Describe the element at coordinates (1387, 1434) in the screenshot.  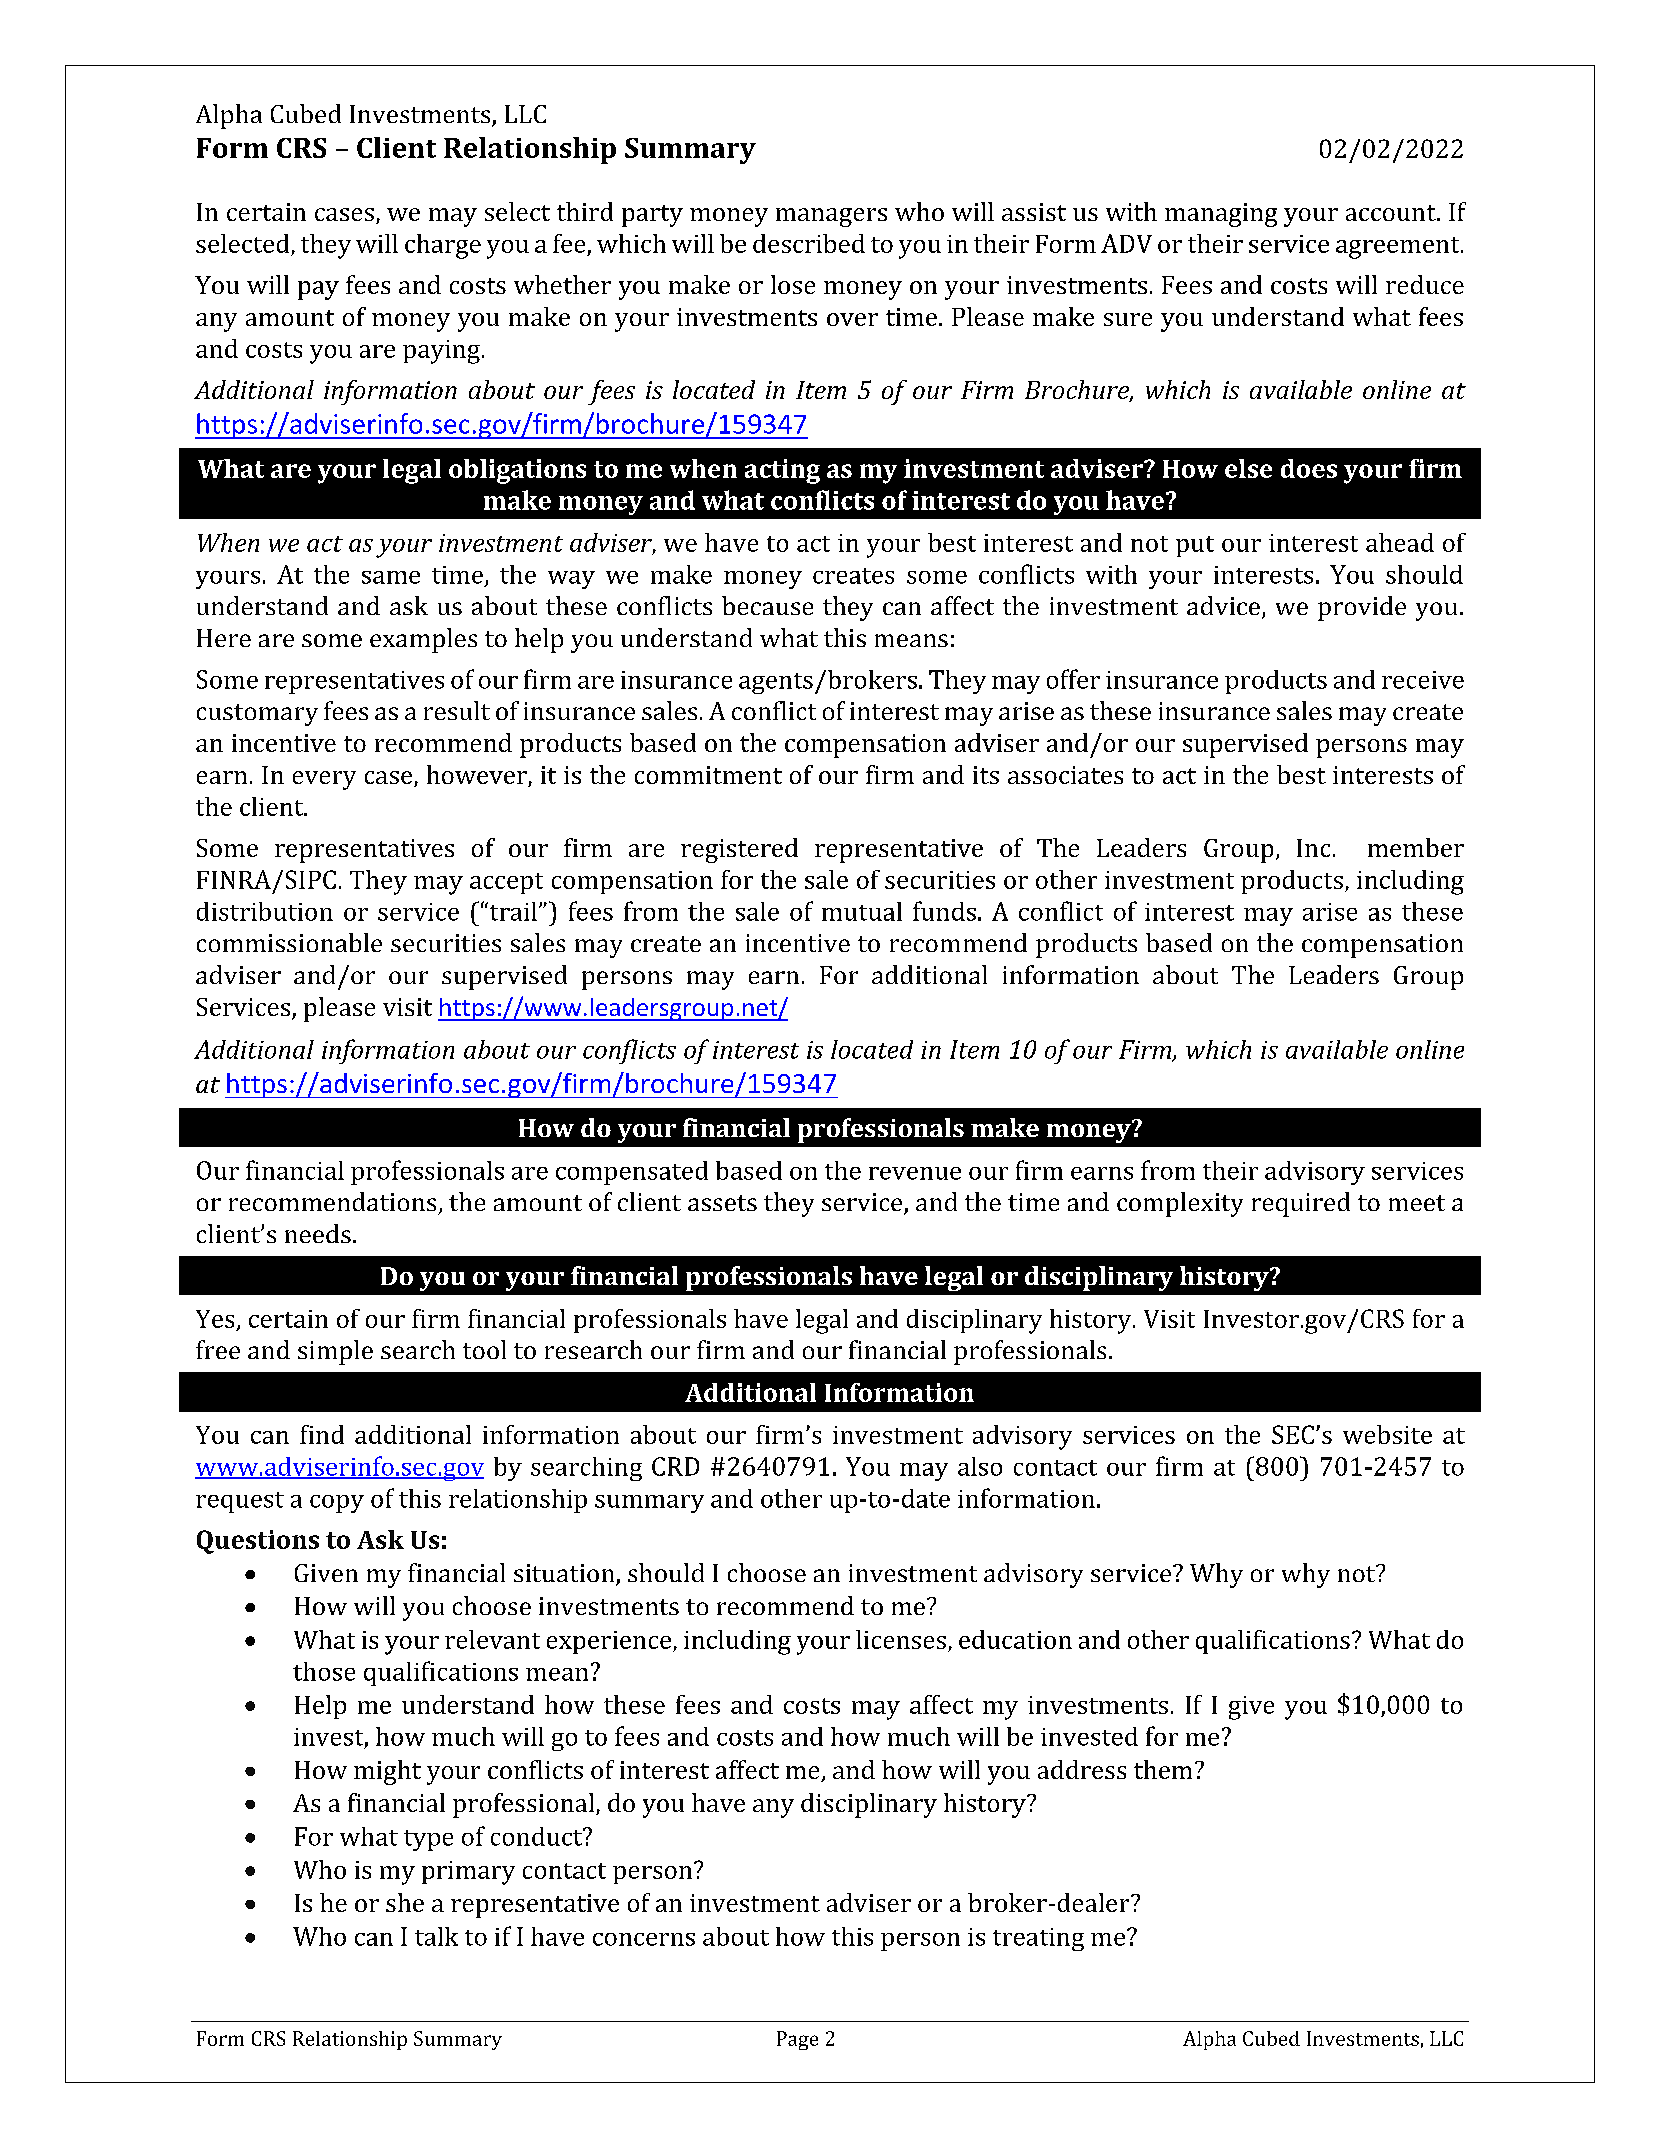
I see `website` at that location.
